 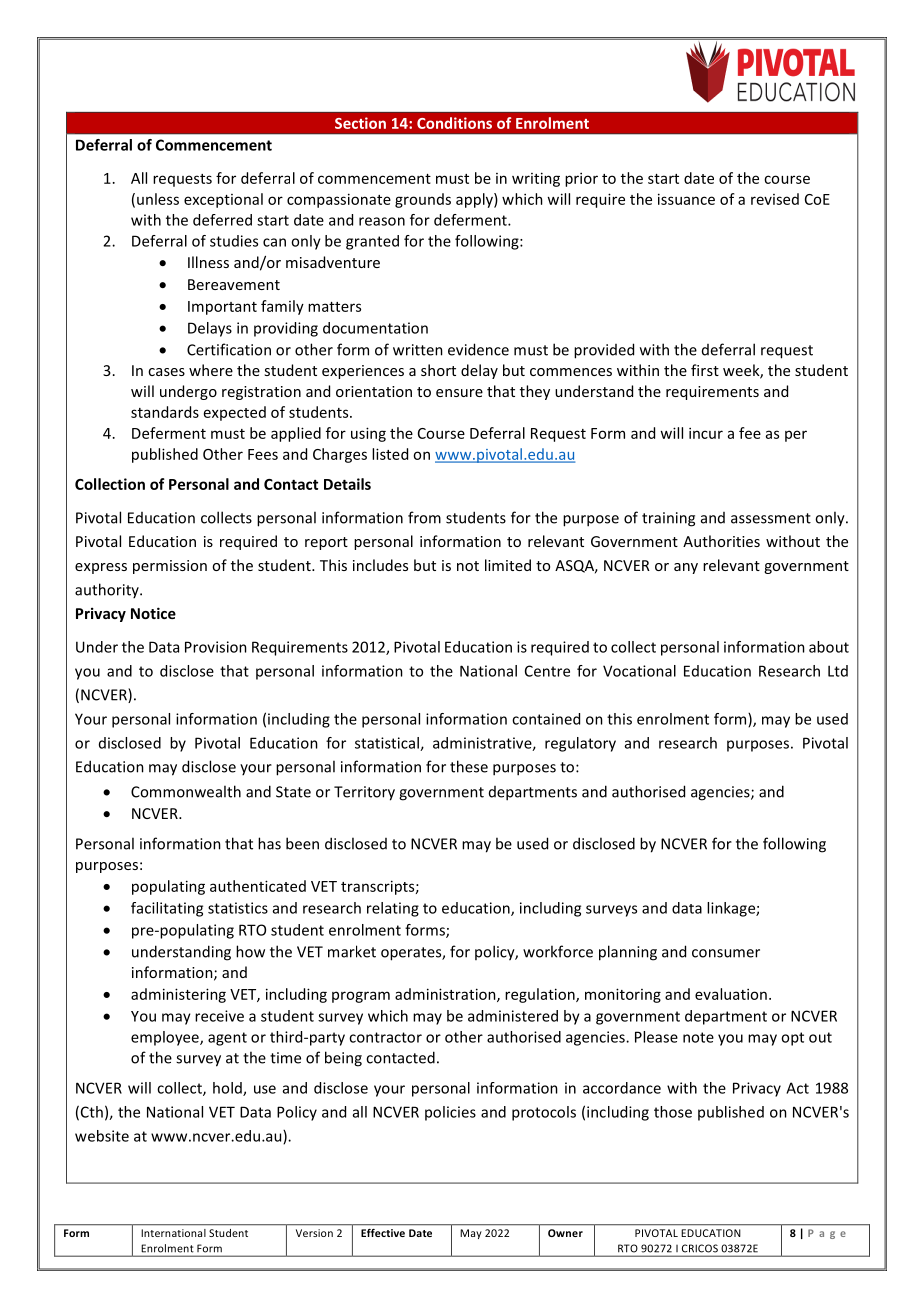 What do you see at coordinates (838, 671) in the screenshot?
I see `Ltd` at bounding box center [838, 671].
